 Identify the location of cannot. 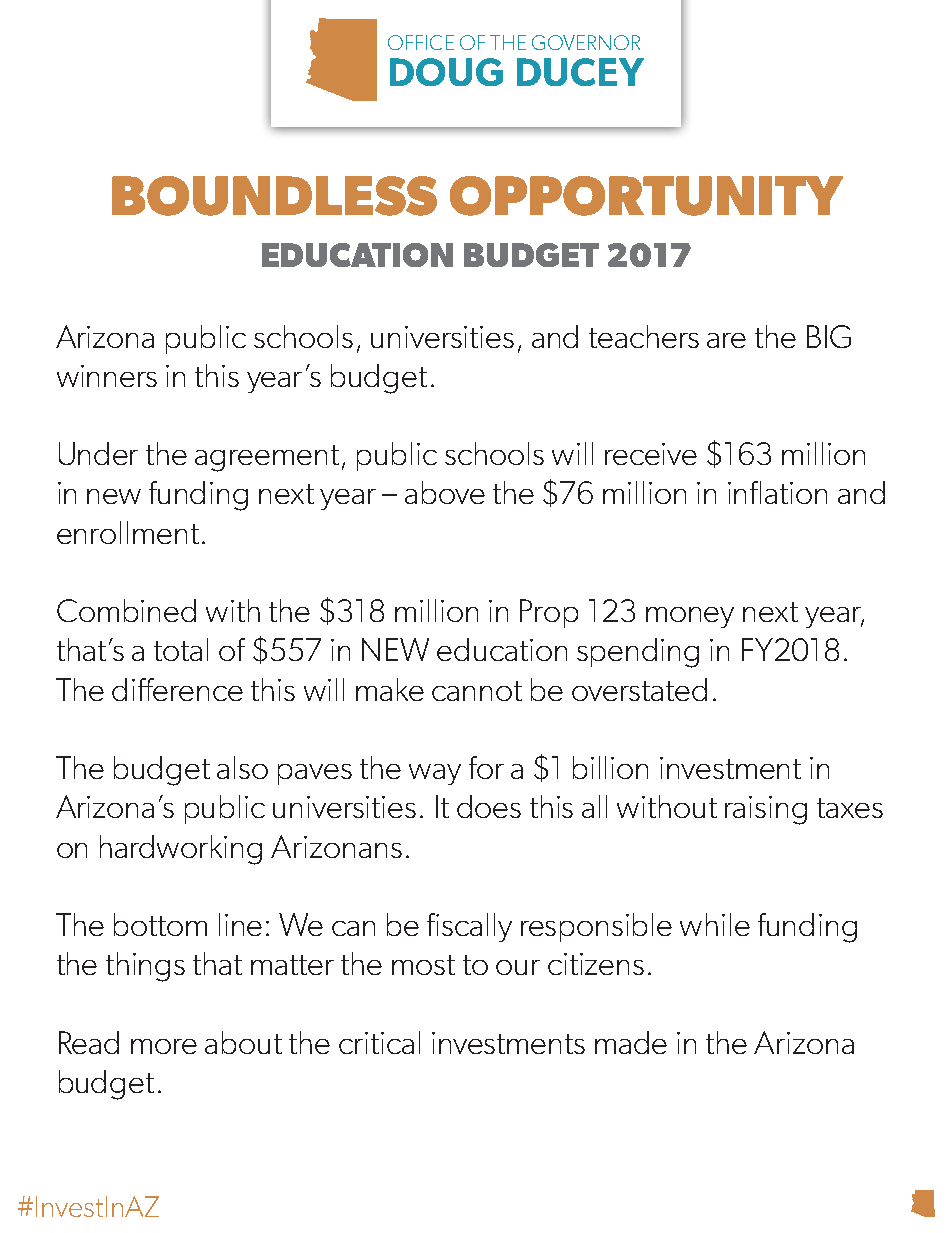
(477, 691).
